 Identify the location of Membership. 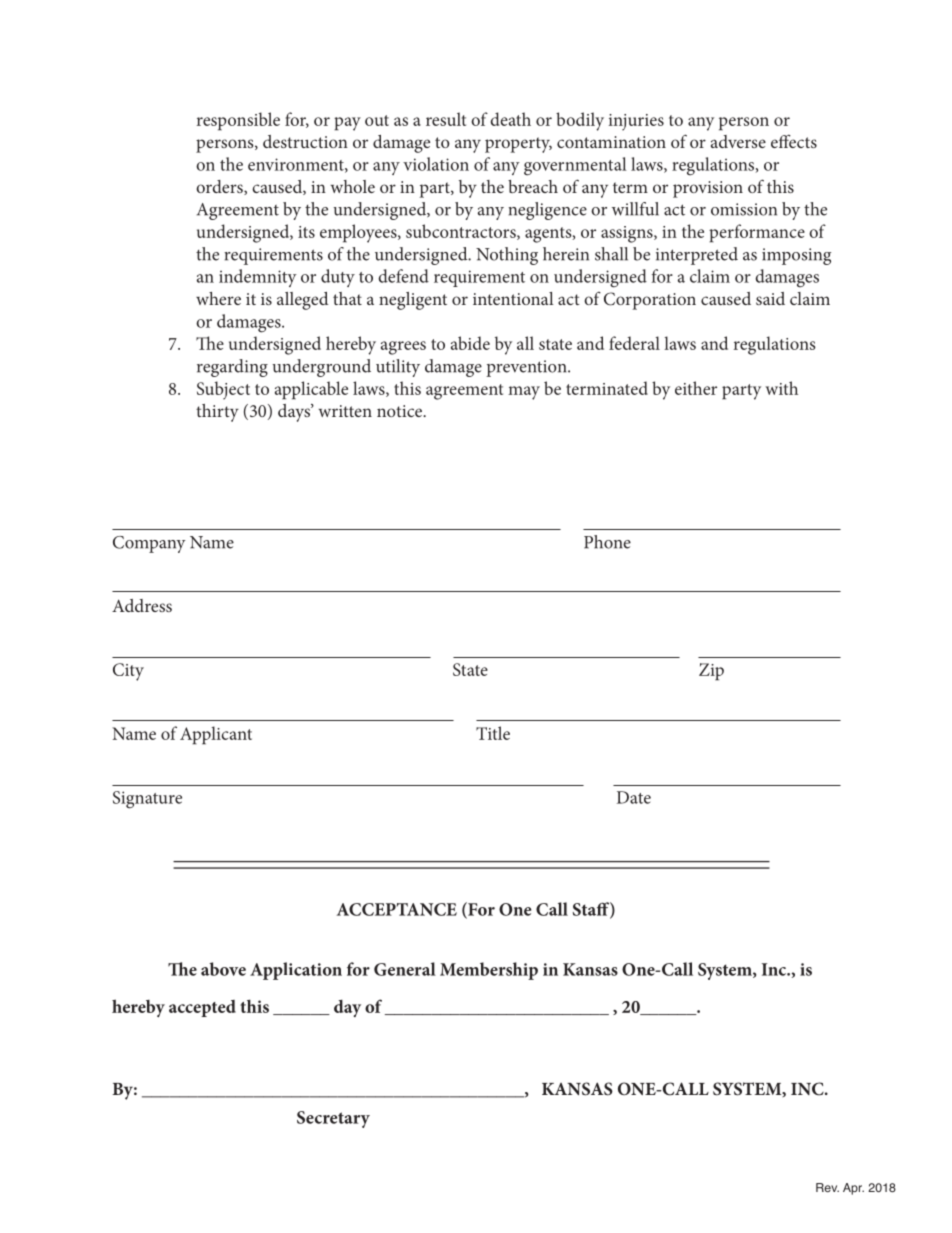
(489, 971).
